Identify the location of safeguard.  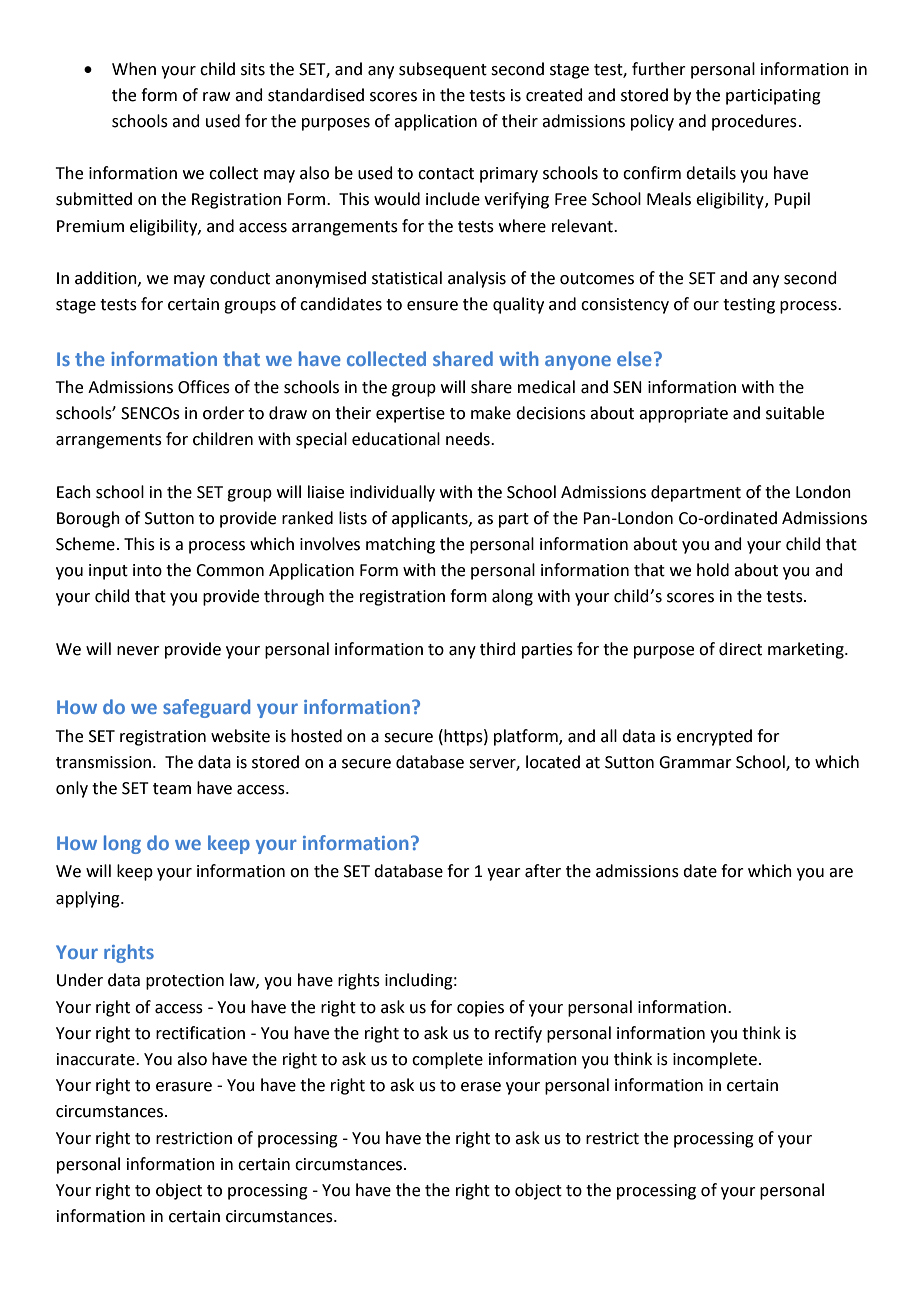
(206, 708).
